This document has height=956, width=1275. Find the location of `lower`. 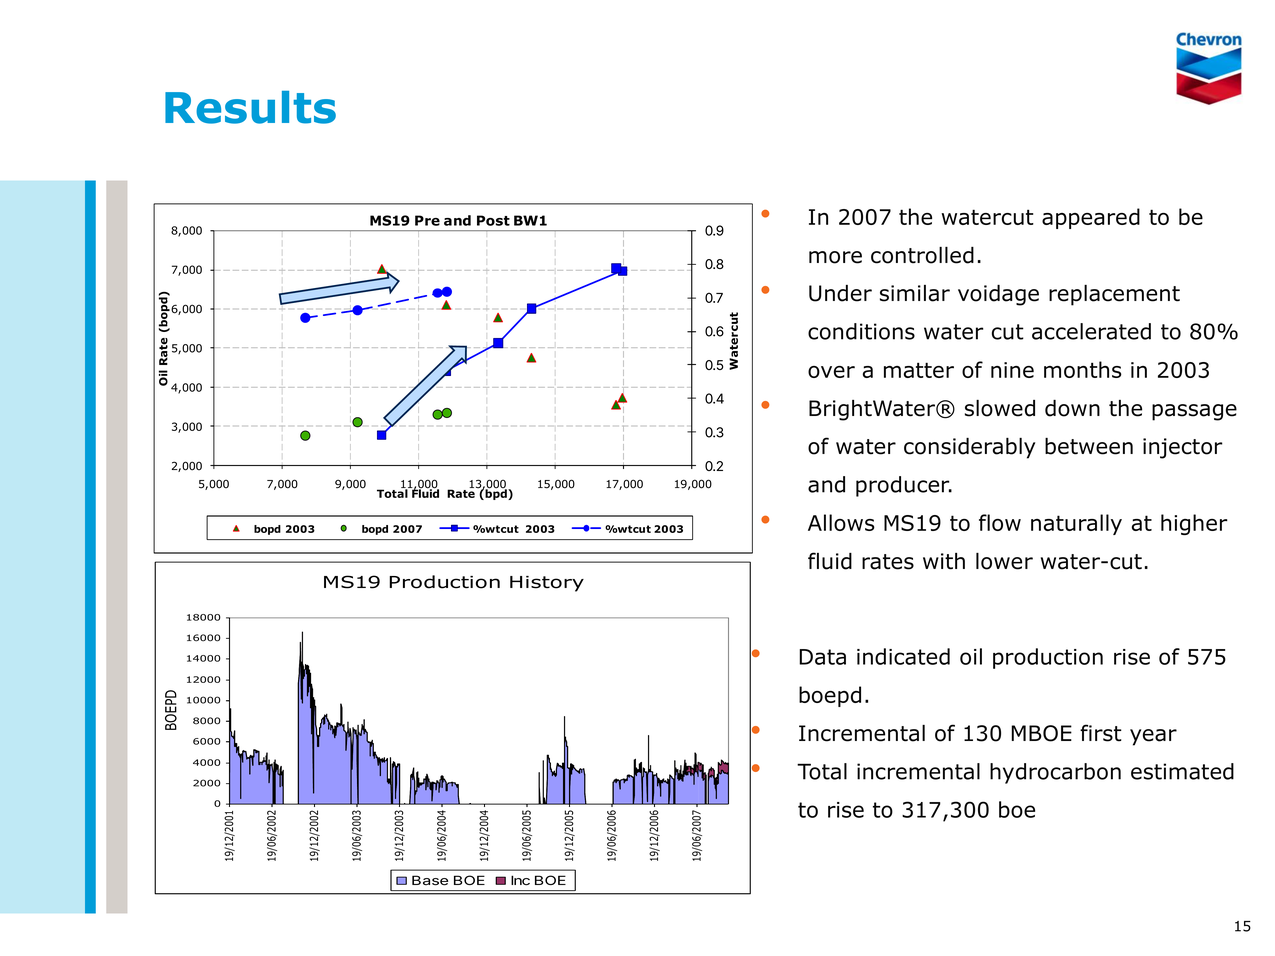

lower is located at coordinates (1004, 561).
